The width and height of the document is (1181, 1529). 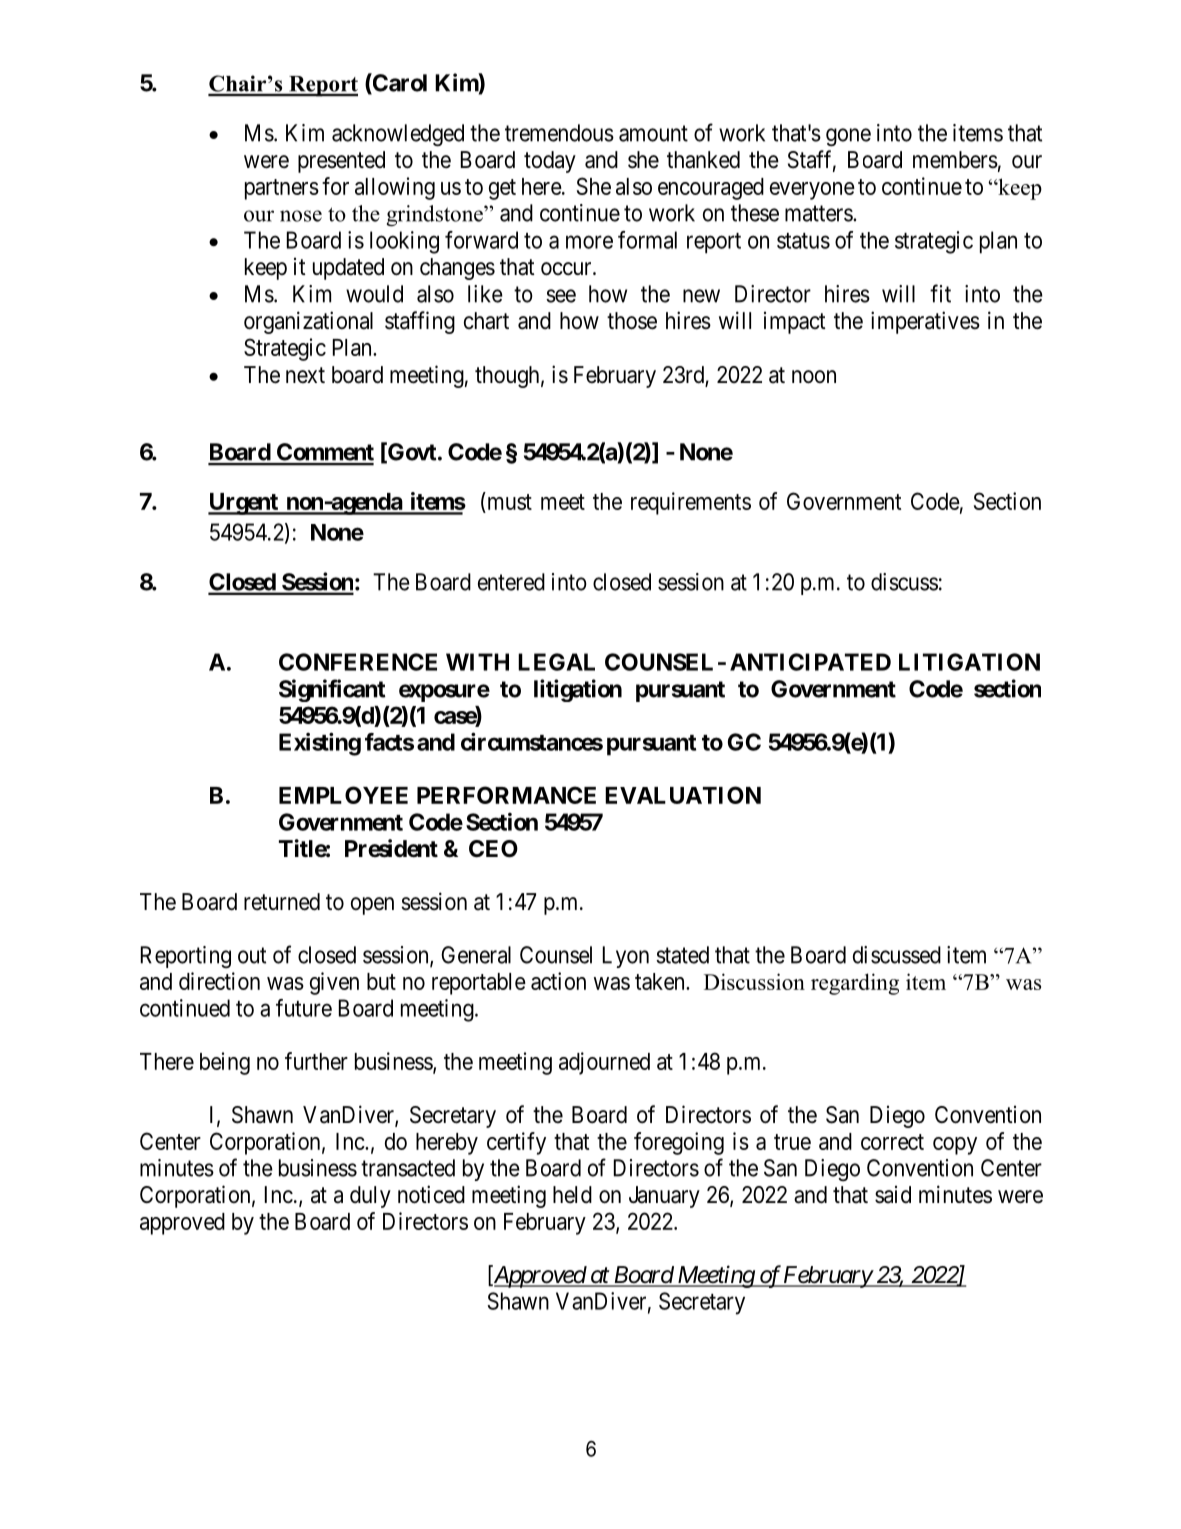 I want to click on given, so click(x=334, y=983).
